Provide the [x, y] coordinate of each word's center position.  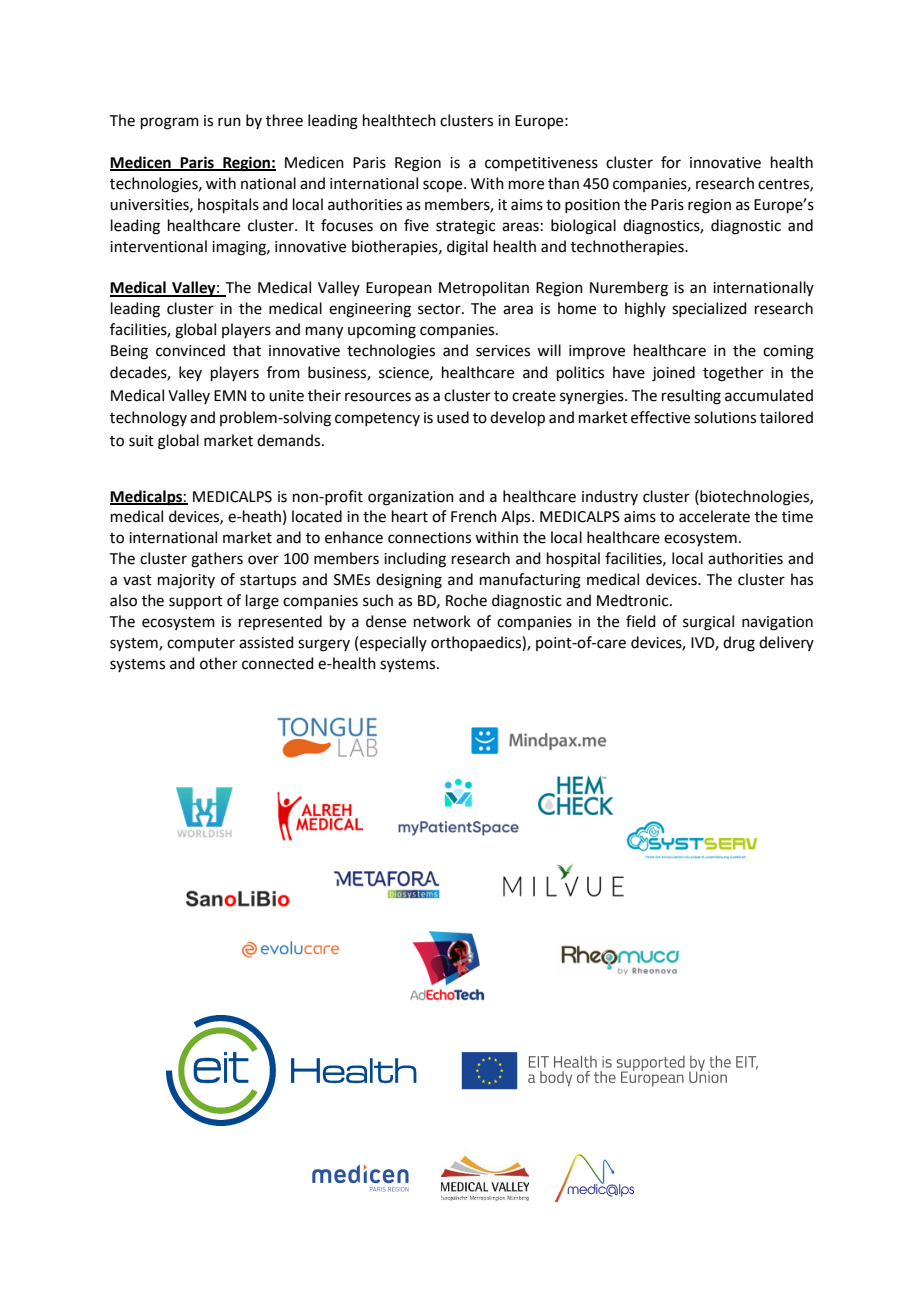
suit [141, 441]
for [671, 162]
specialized [709, 309]
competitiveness [541, 164]
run [229, 122]
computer [201, 644]
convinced [190, 350]
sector [440, 309]
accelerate [714, 516]
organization [411, 498]
